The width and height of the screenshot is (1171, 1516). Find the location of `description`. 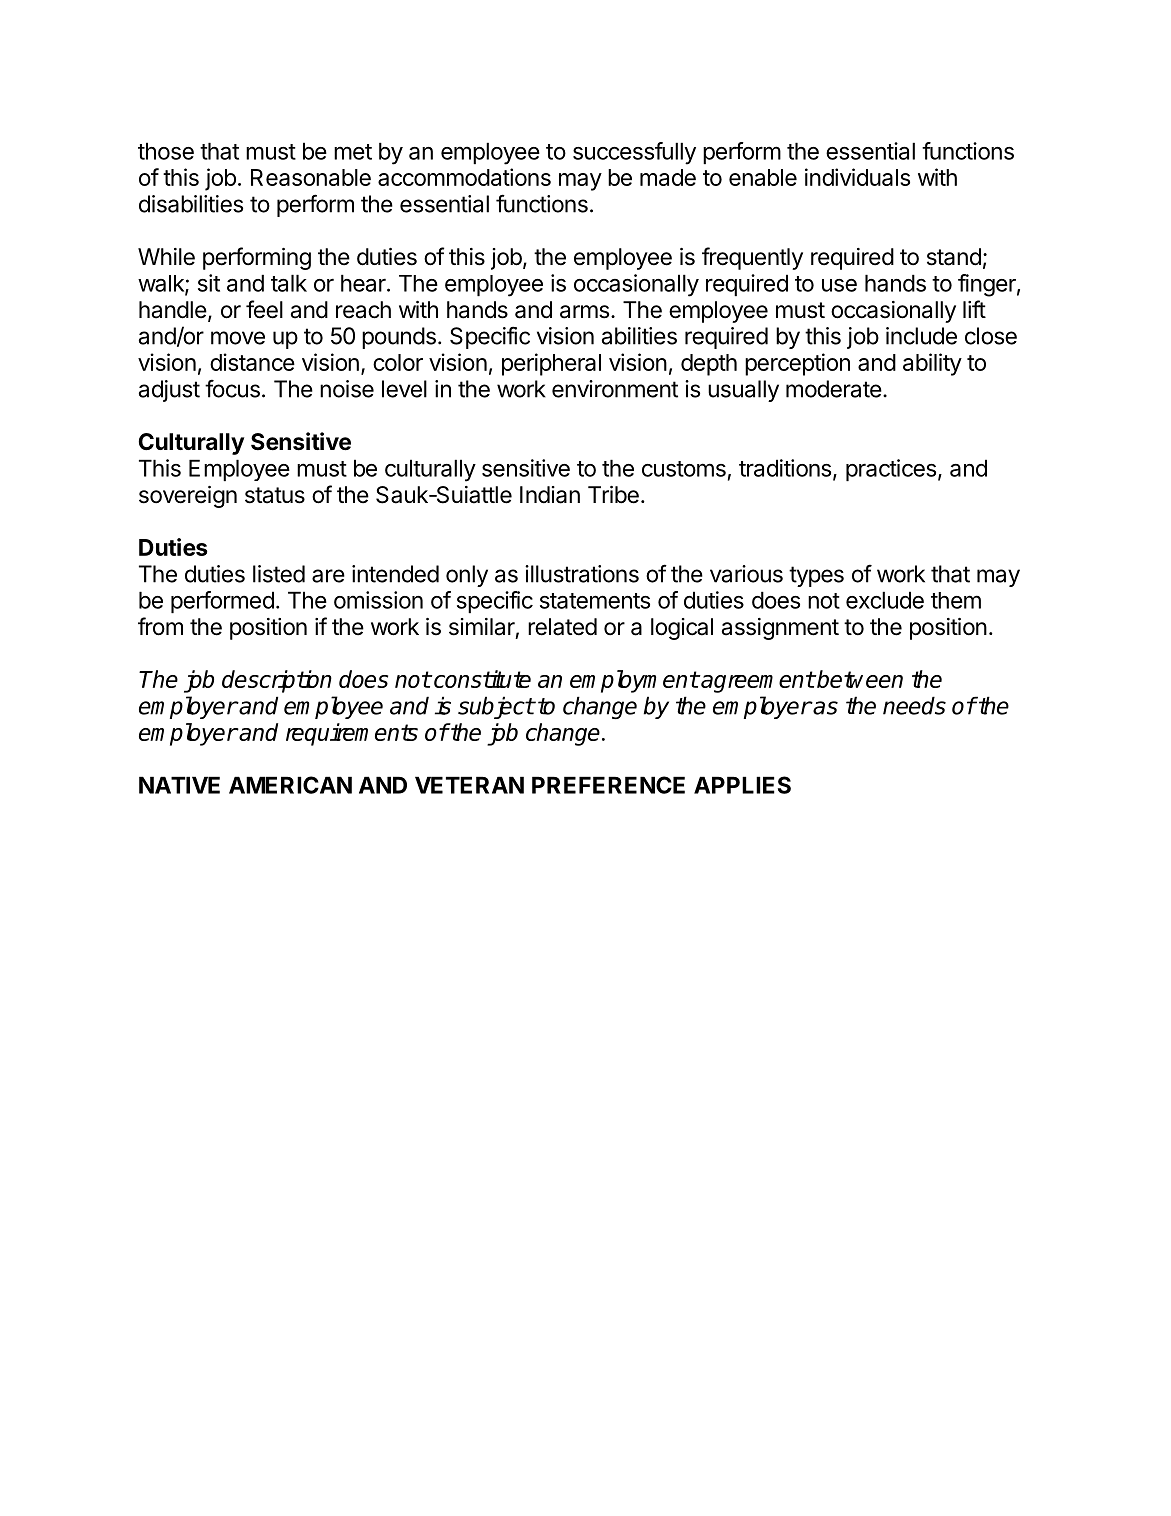

description is located at coordinates (277, 681).
